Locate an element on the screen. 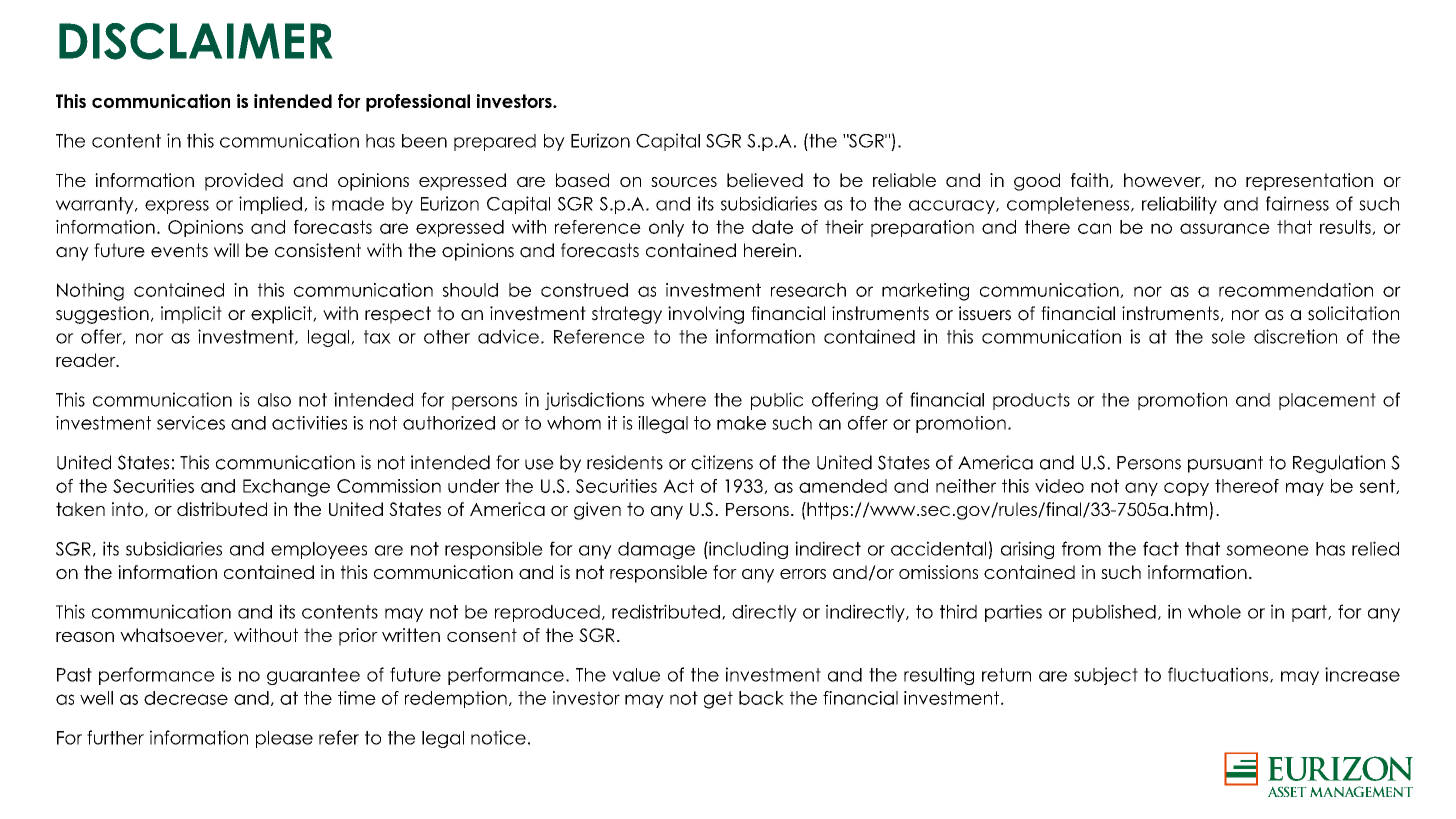 The width and height of the screenshot is (1456, 819). Exchange is located at coordinates (286, 488).
